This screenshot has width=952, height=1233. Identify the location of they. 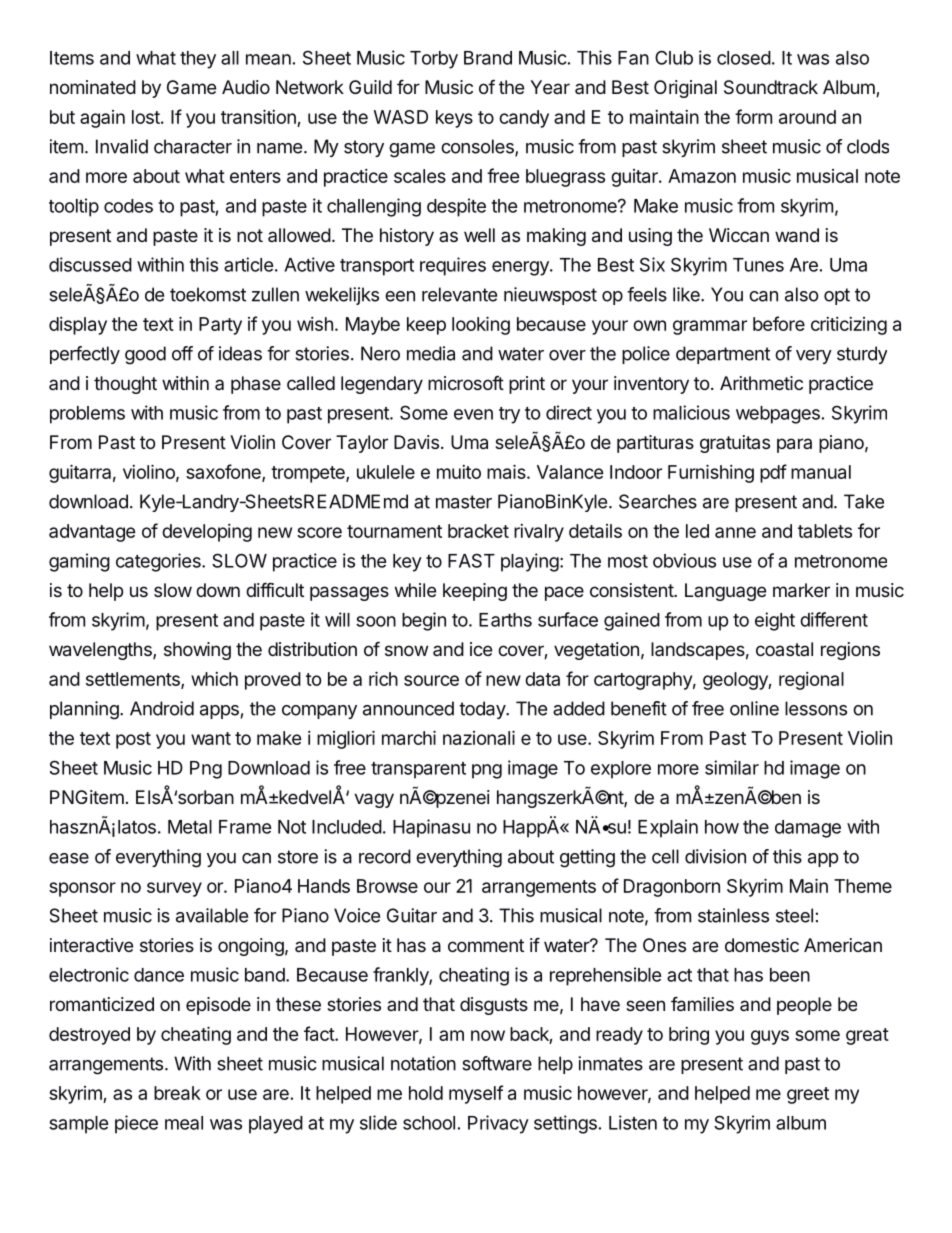
(198, 60).
